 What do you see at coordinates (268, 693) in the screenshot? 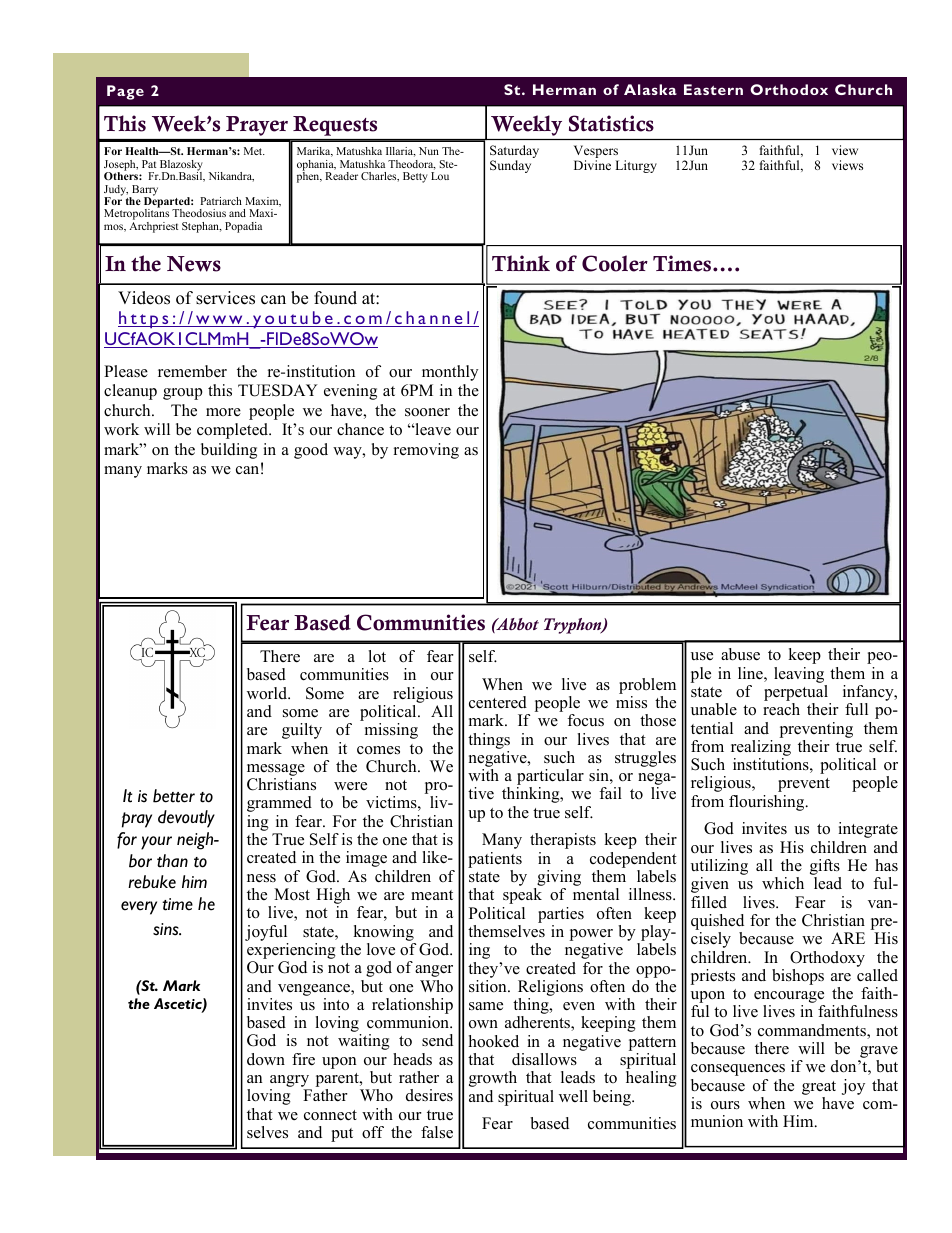
I see `world` at bounding box center [268, 693].
